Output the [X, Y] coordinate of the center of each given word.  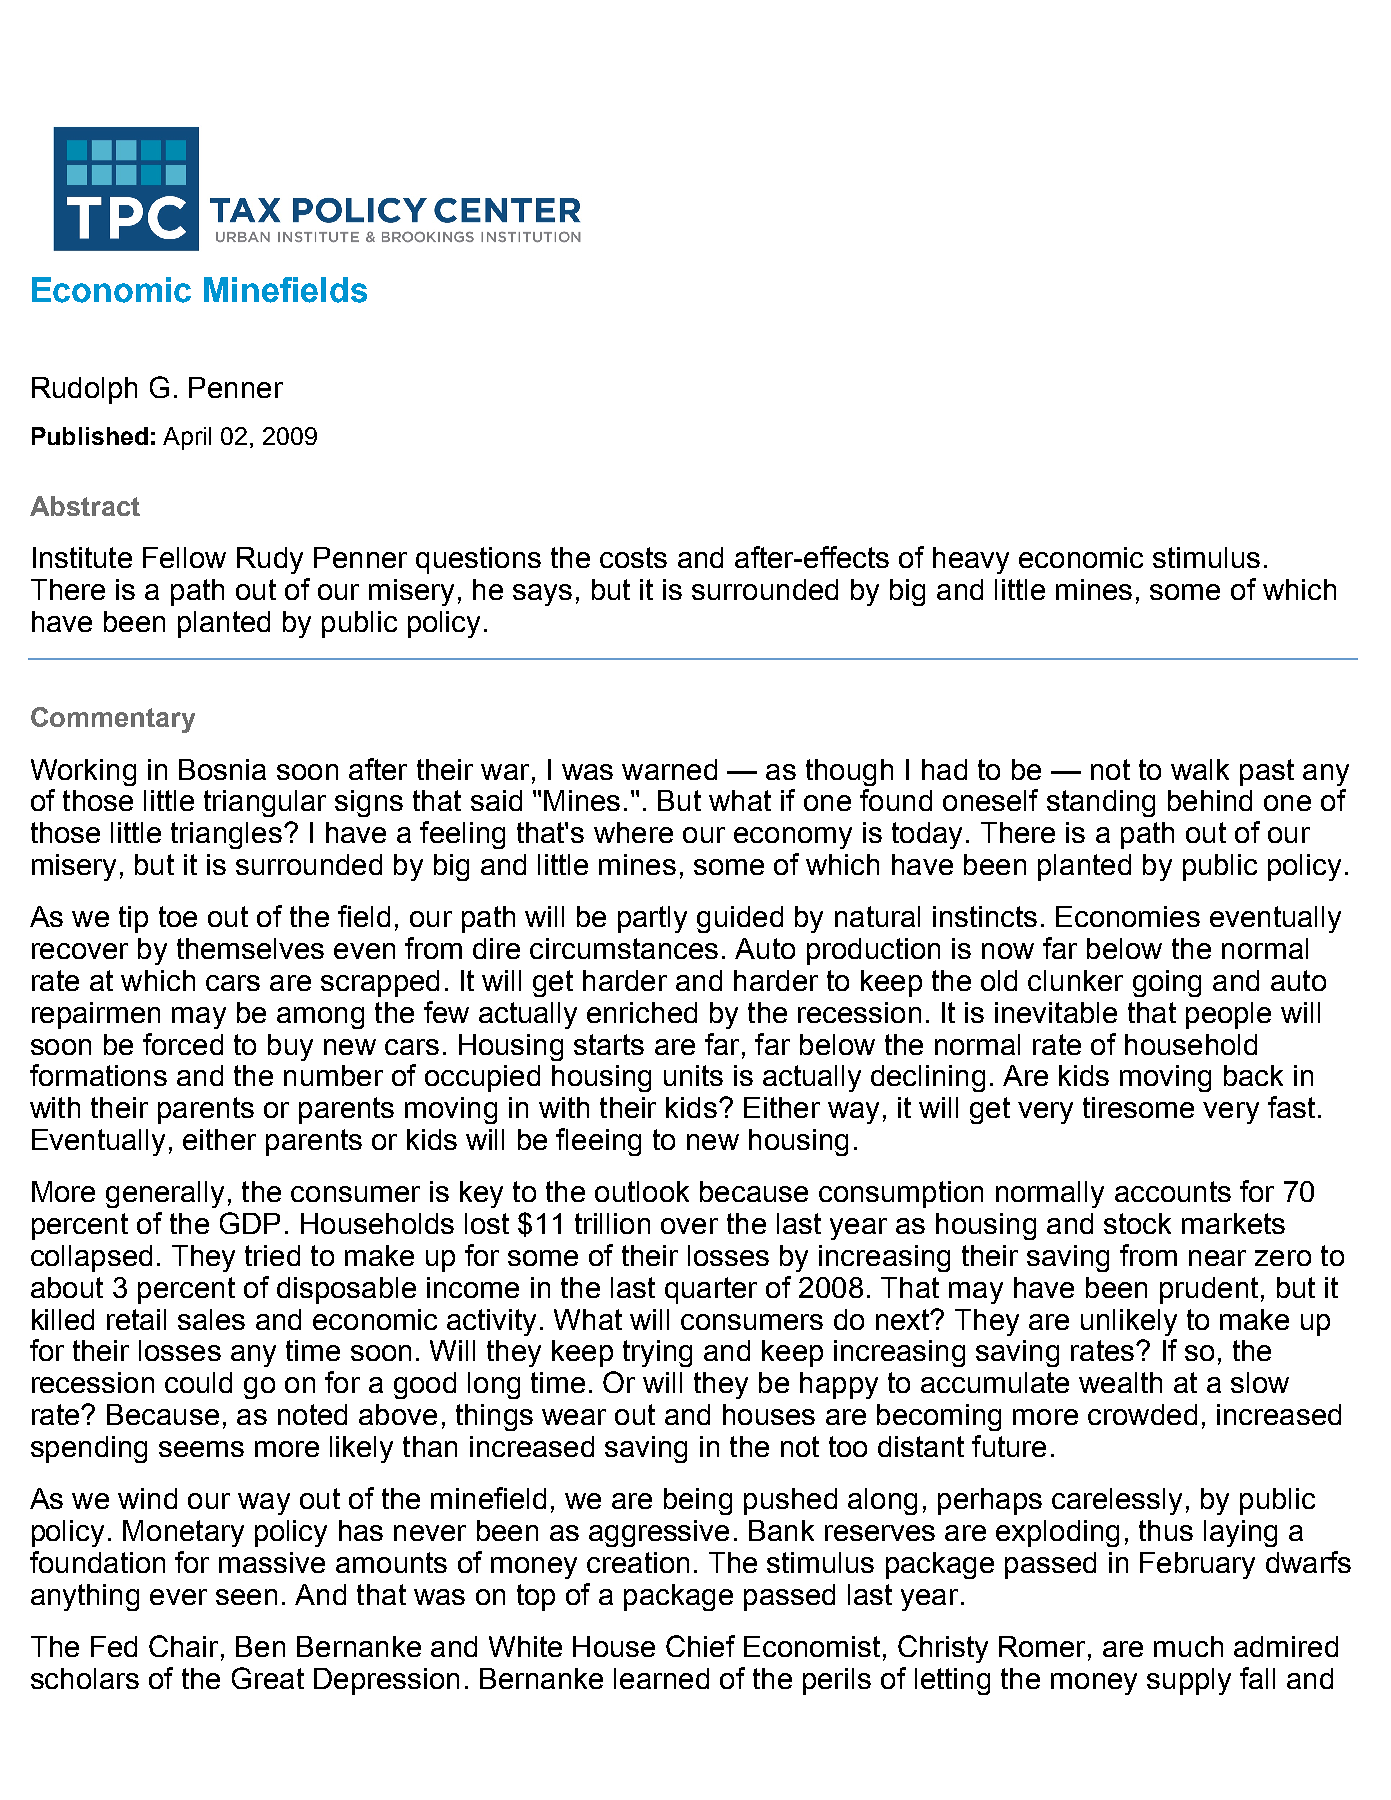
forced [183, 1044]
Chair [183, 1646]
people [1228, 1015]
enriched [642, 1012]
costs [633, 557]
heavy [971, 560]
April [187, 438]
